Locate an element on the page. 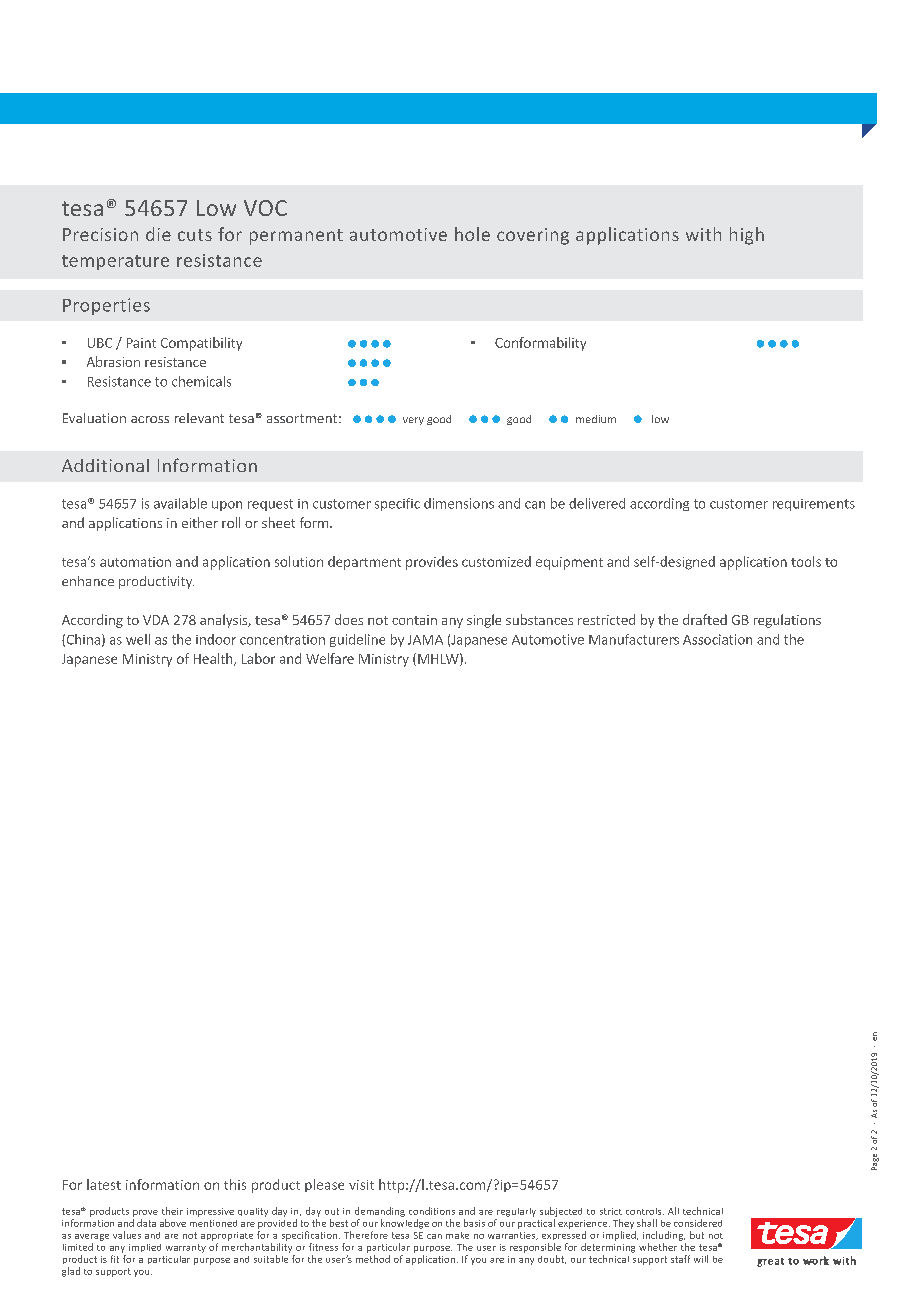 The height and width of the document is (1308, 924). visit is located at coordinates (361, 1185).
